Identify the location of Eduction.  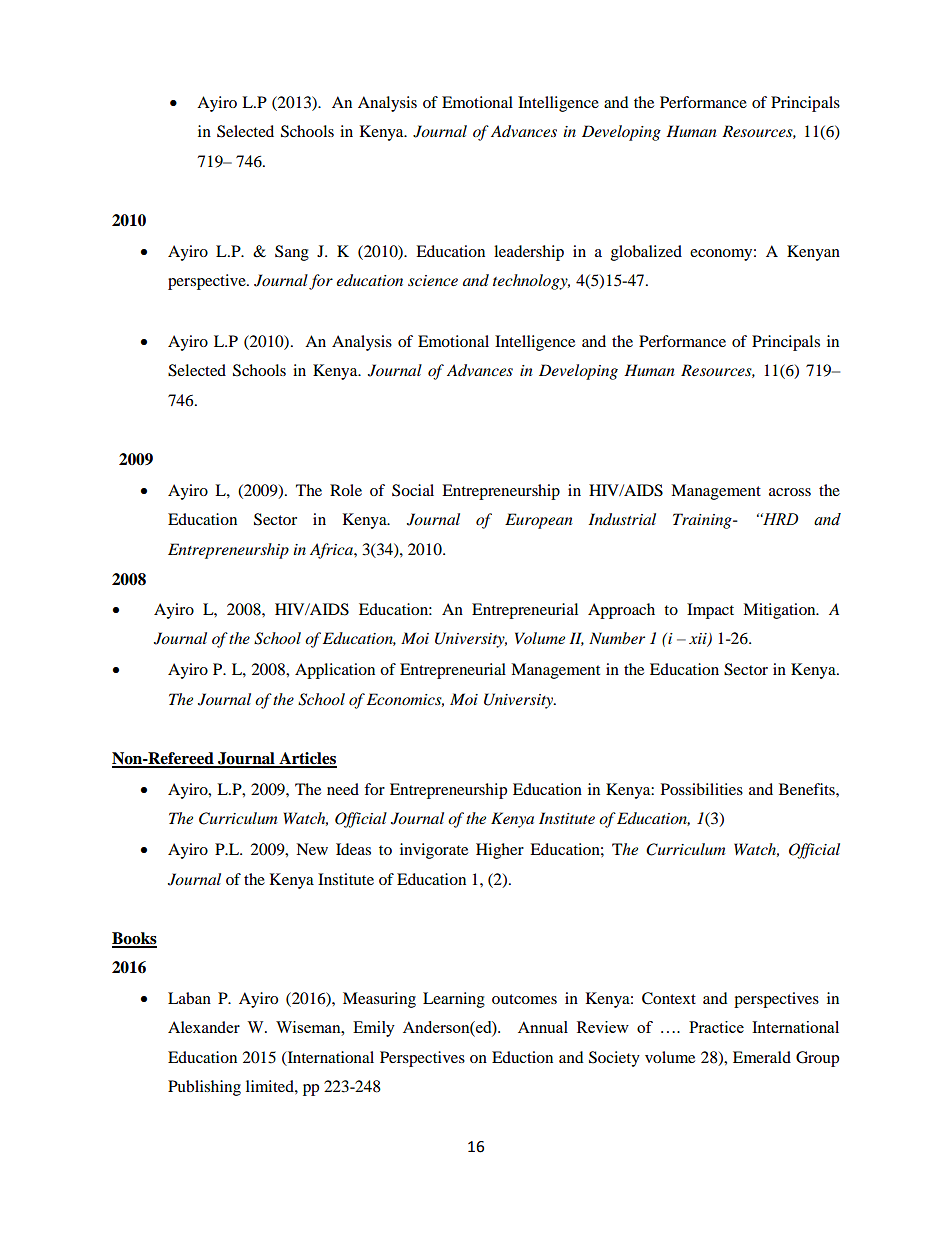
(522, 1057).
